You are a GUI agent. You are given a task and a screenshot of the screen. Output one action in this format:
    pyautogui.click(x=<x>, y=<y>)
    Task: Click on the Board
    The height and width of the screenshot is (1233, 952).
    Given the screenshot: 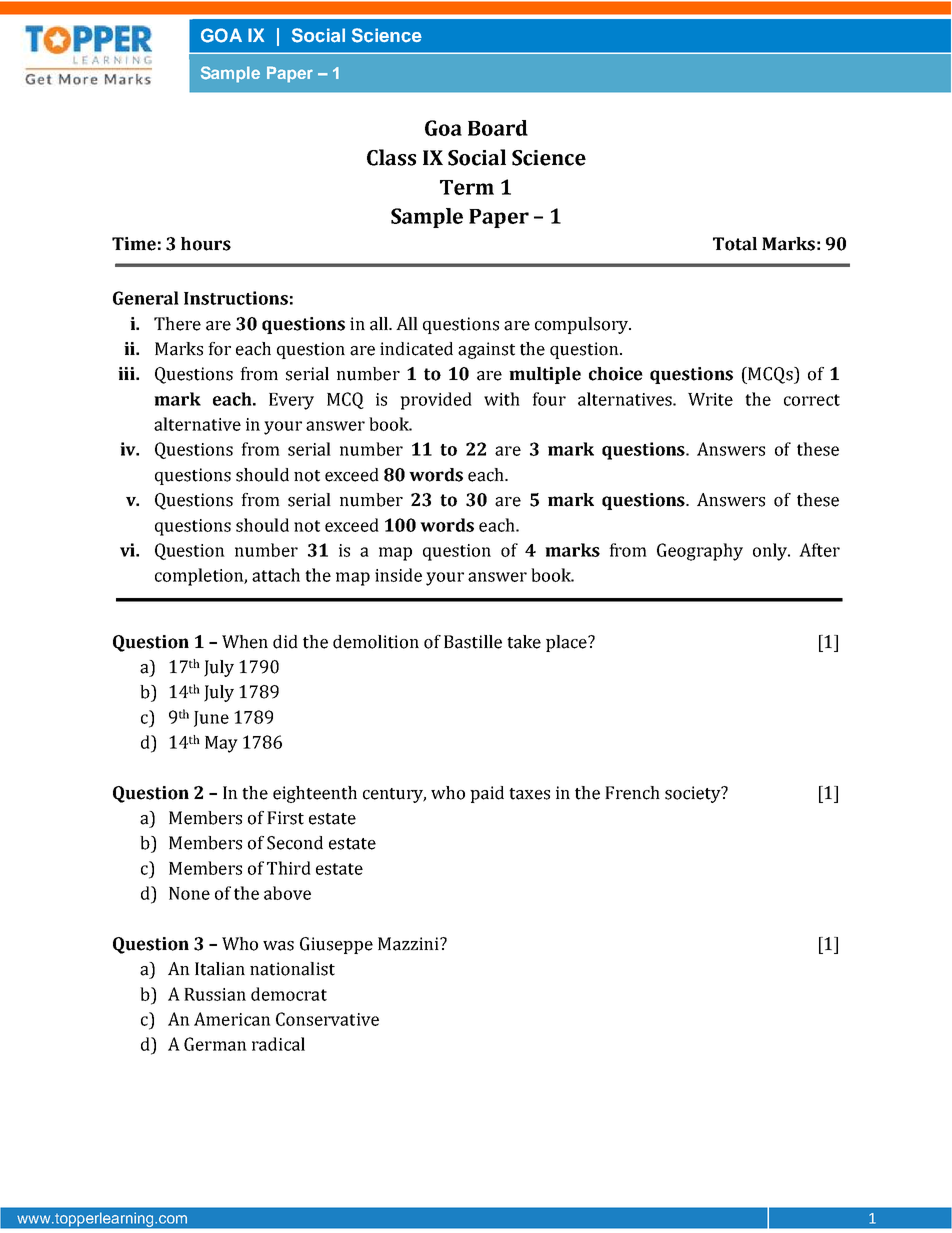 What is the action you would take?
    pyautogui.click(x=498, y=128)
